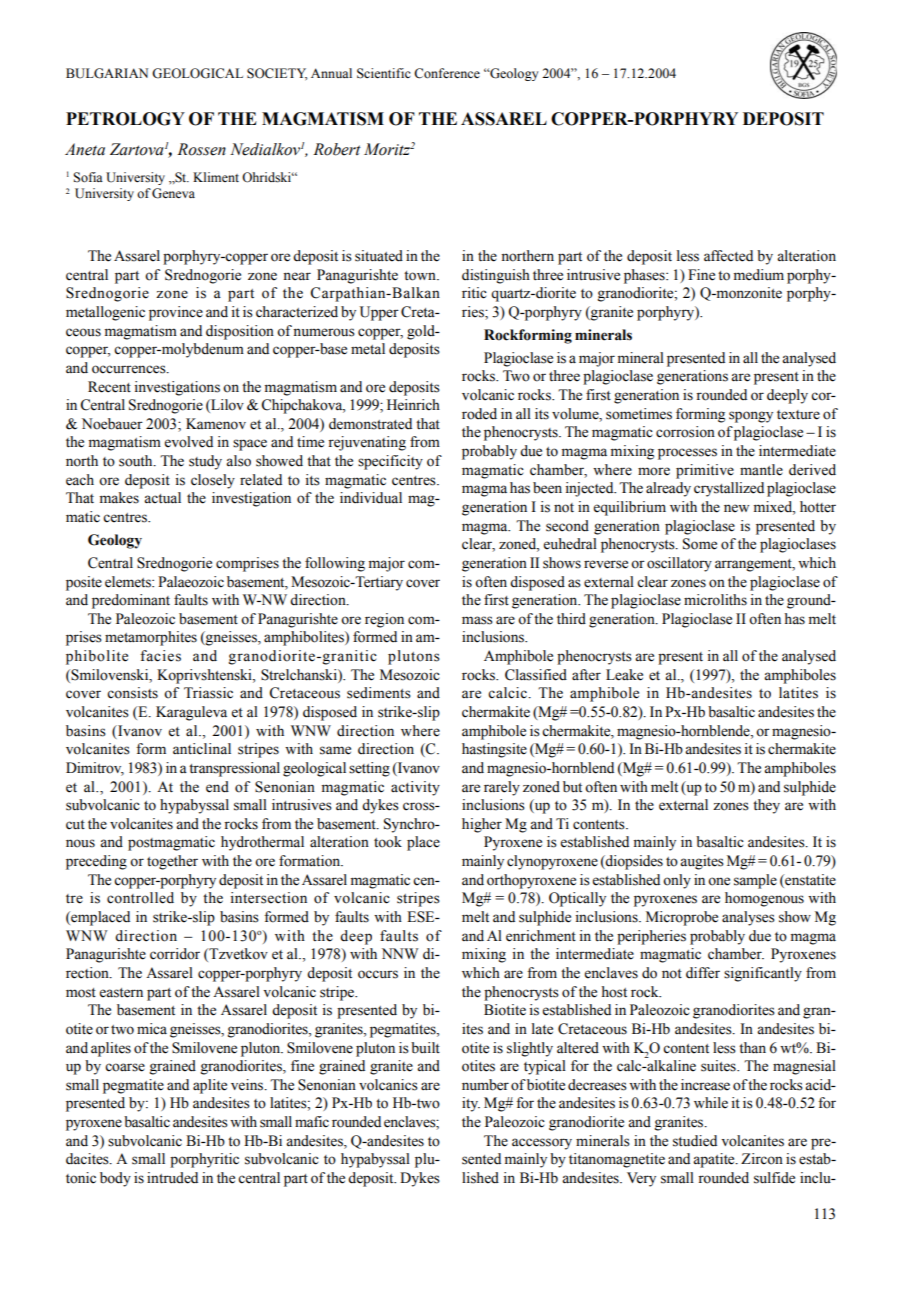 The image size is (924, 1308). Describe the element at coordinates (728, 256) in the screenshot. I see `affected` at that location.
